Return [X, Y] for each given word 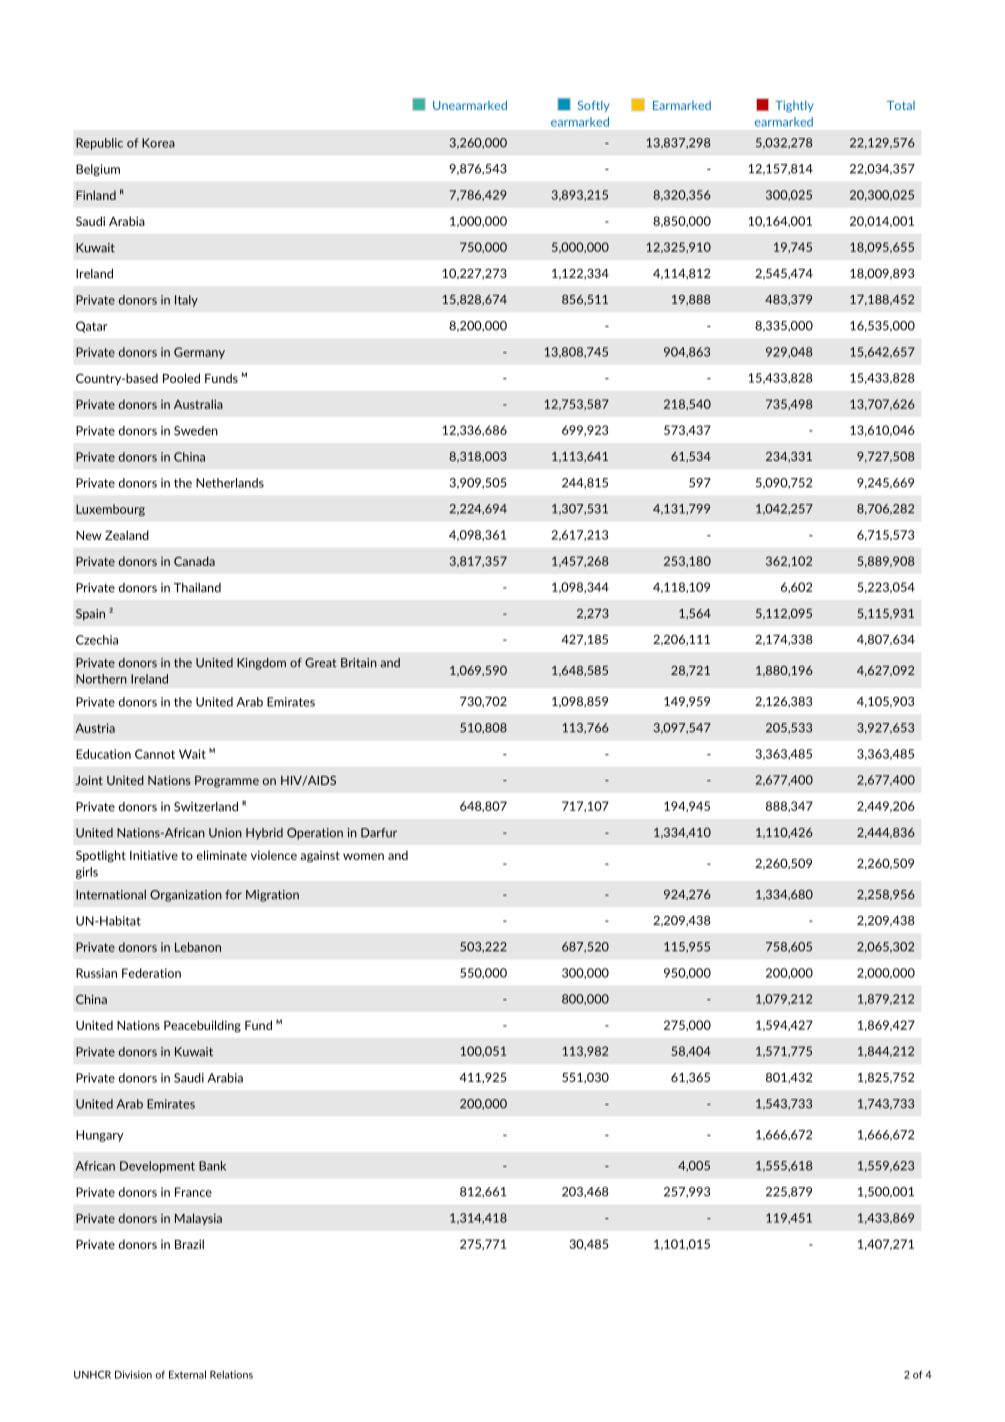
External [187, 1374]
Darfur [379, 833]
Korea [158, 143]
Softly [594, 106]
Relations [231, 1374]
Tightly [794, 106]
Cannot [155, 754]
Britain [359, 663]
